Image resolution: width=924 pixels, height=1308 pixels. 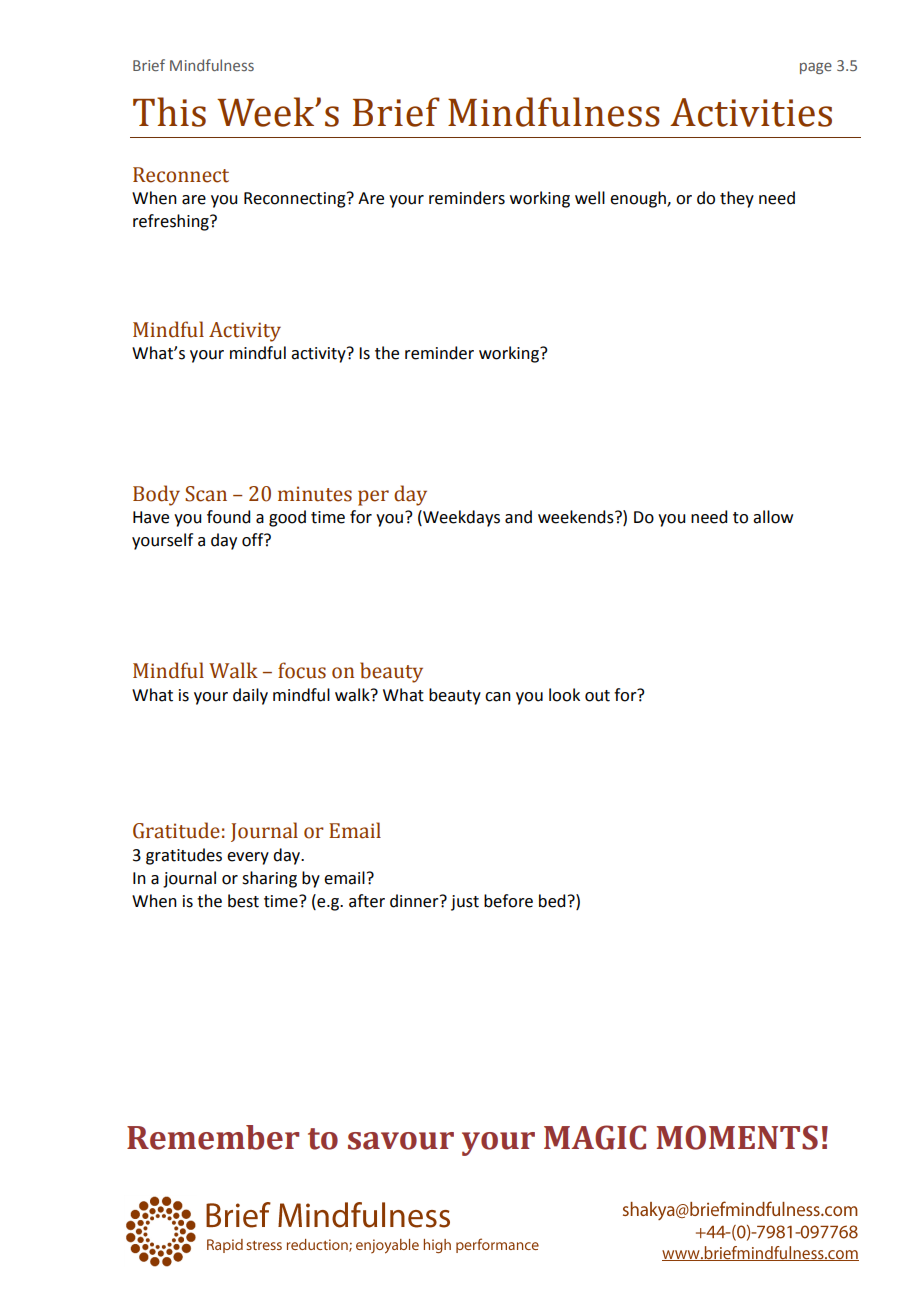 I want to click on daily, so click(x=250, y=696).
